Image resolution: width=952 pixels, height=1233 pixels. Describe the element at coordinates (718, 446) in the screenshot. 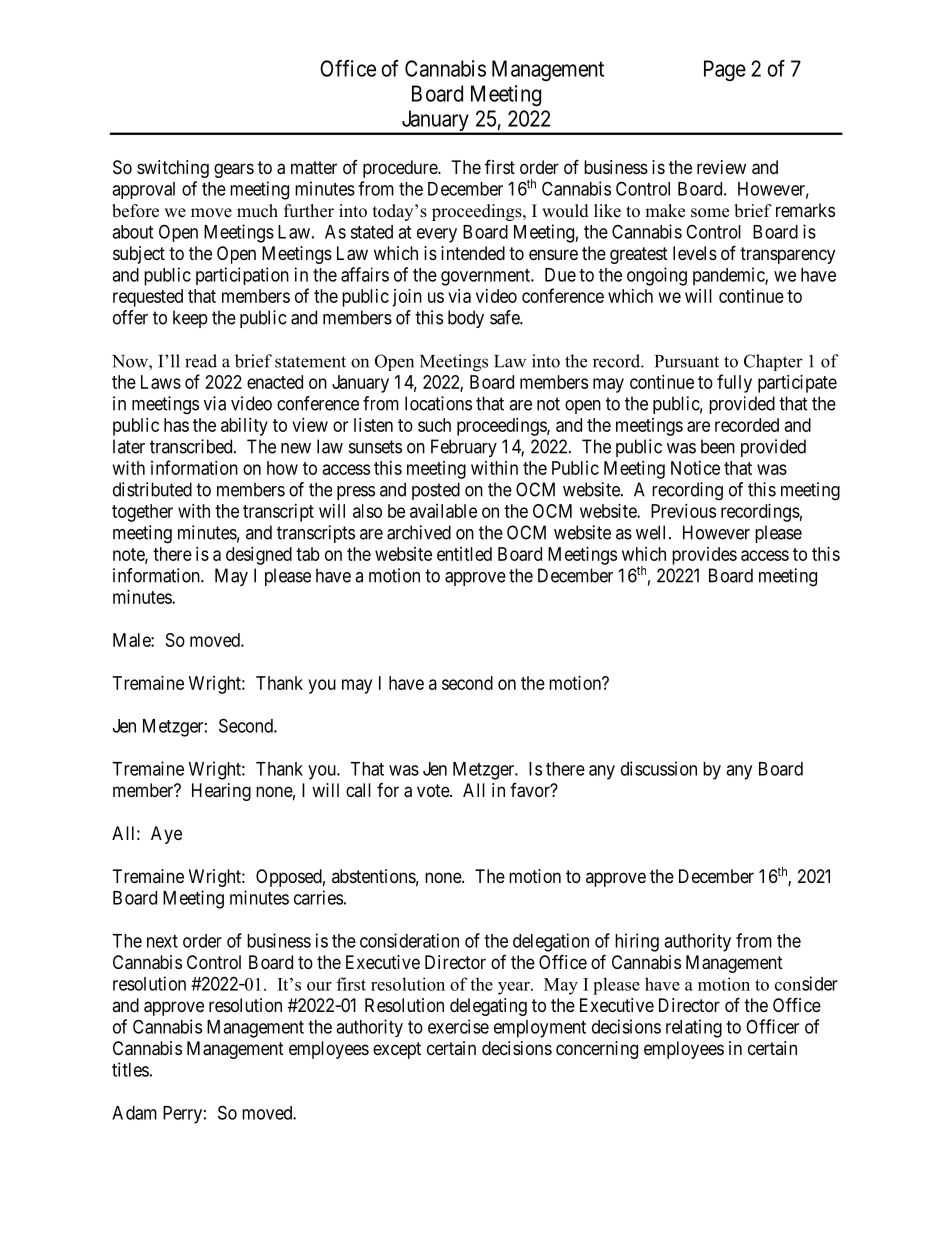

I see `been` at that location.
